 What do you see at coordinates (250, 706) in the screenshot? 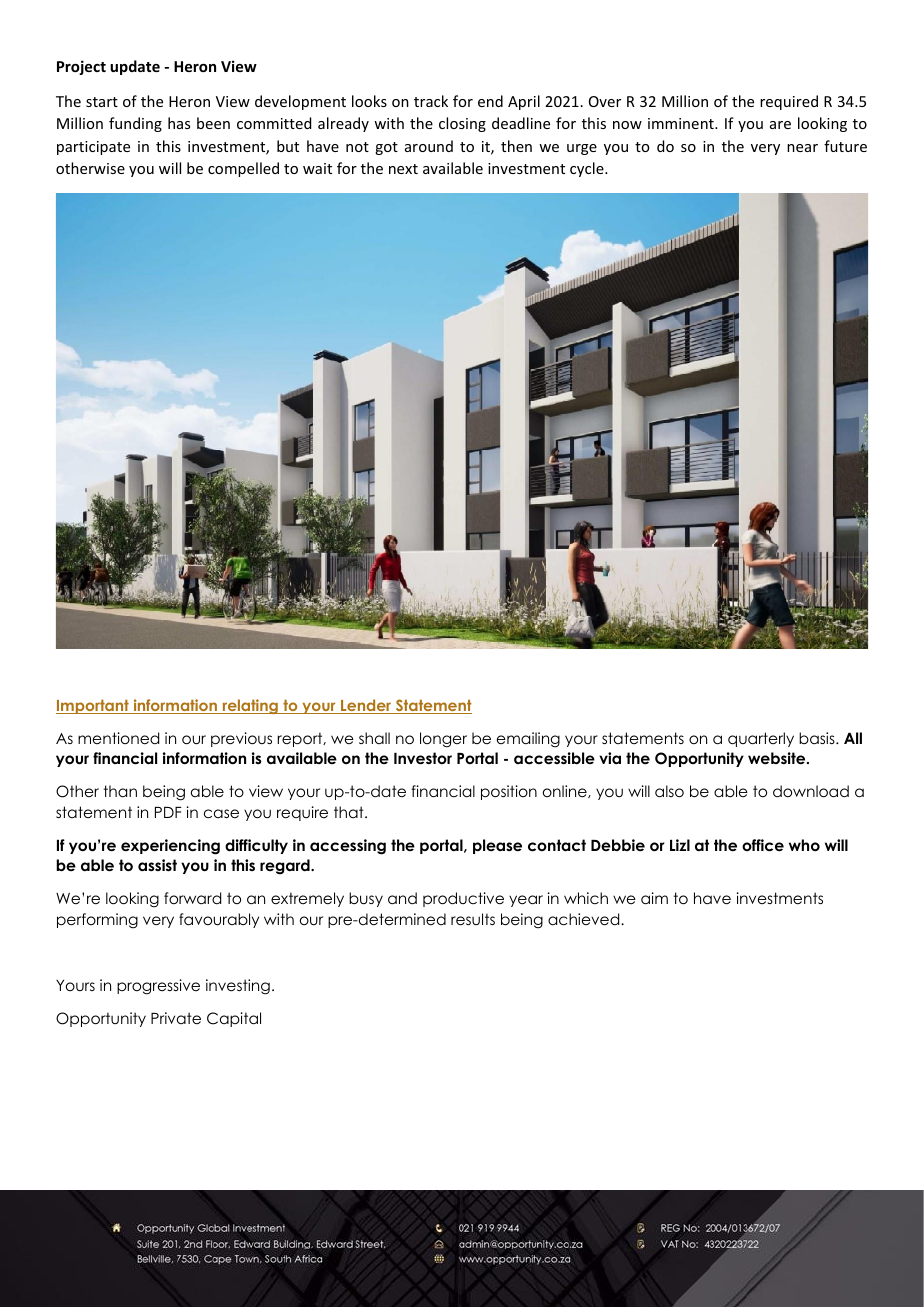
I see `relating` at bounding box center [250, 706].
